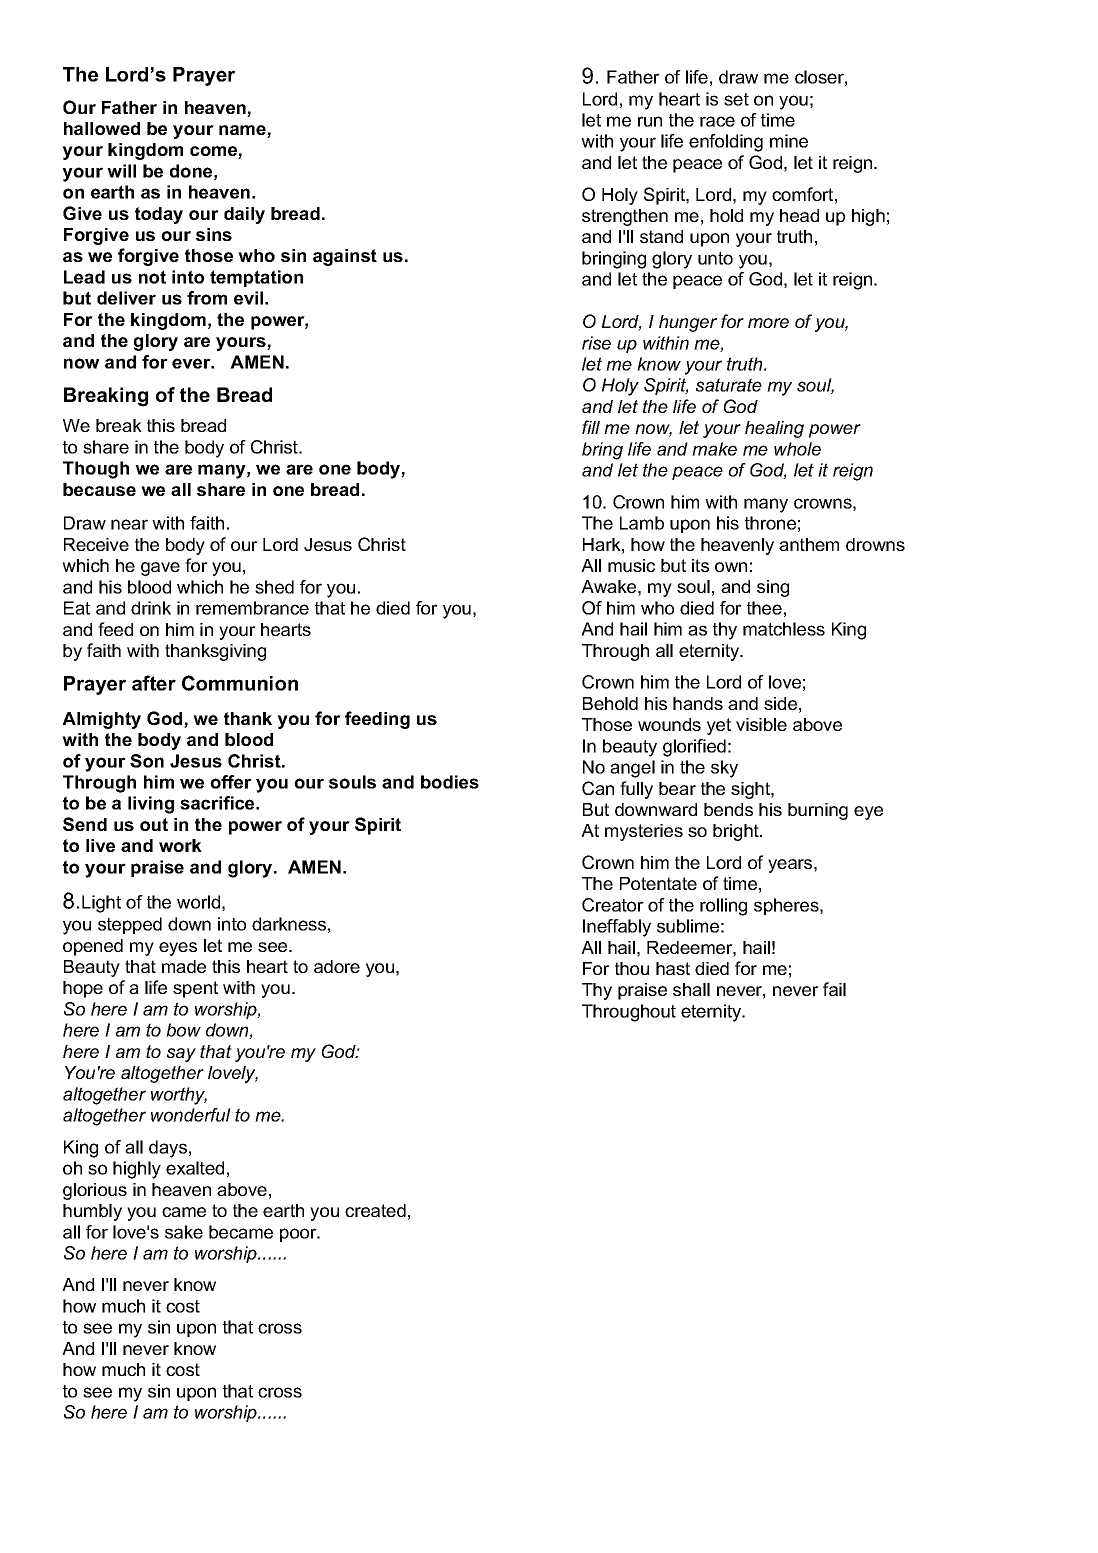 Image resolution: width=1098 pixels, height=1553 pixels. What do you see at coordinates (207, 298) in the page?
I see `from` at bounding box center [207, 298].
